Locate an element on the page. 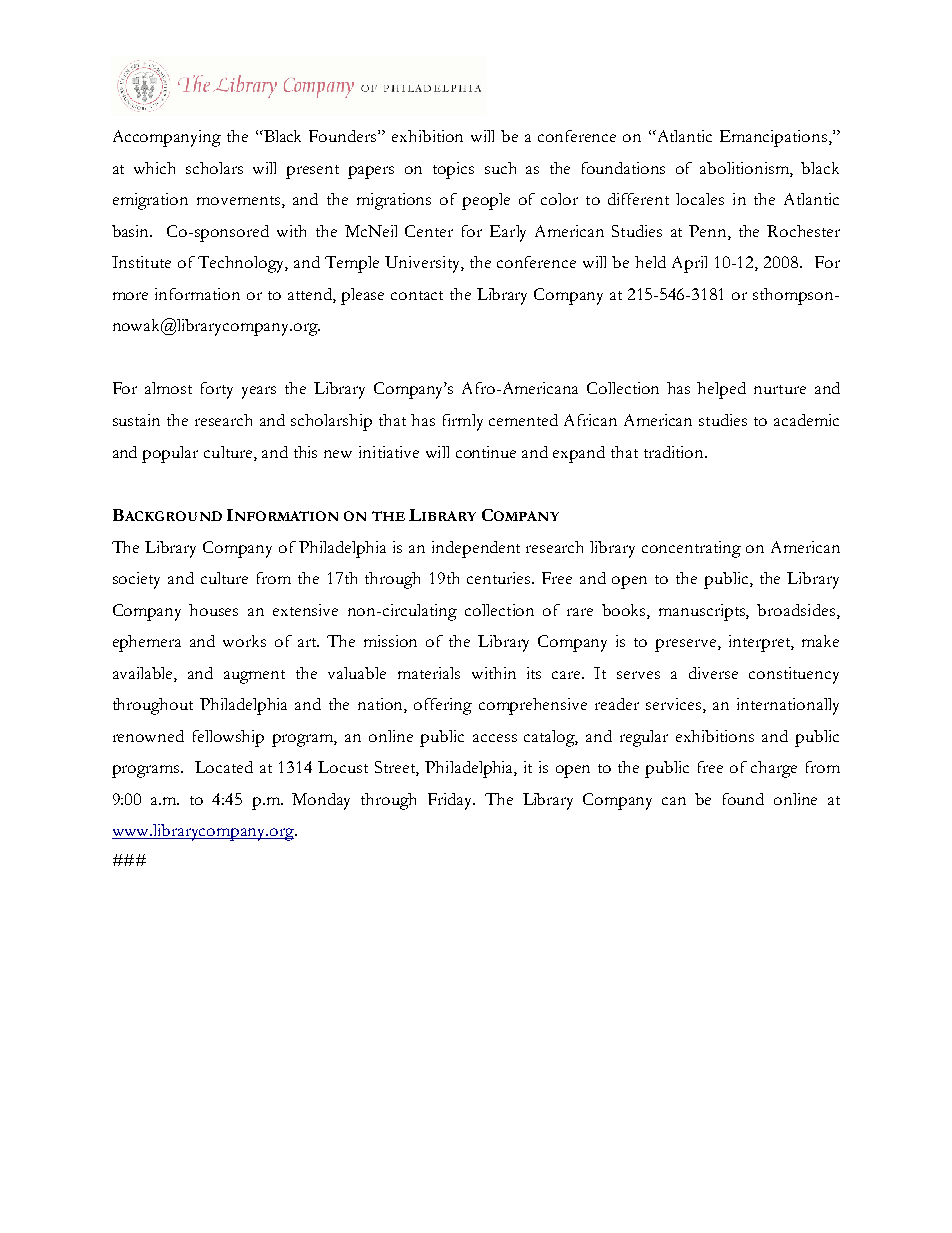 The image size is (952, 1233). popular is located at coordinates (170, 454).
